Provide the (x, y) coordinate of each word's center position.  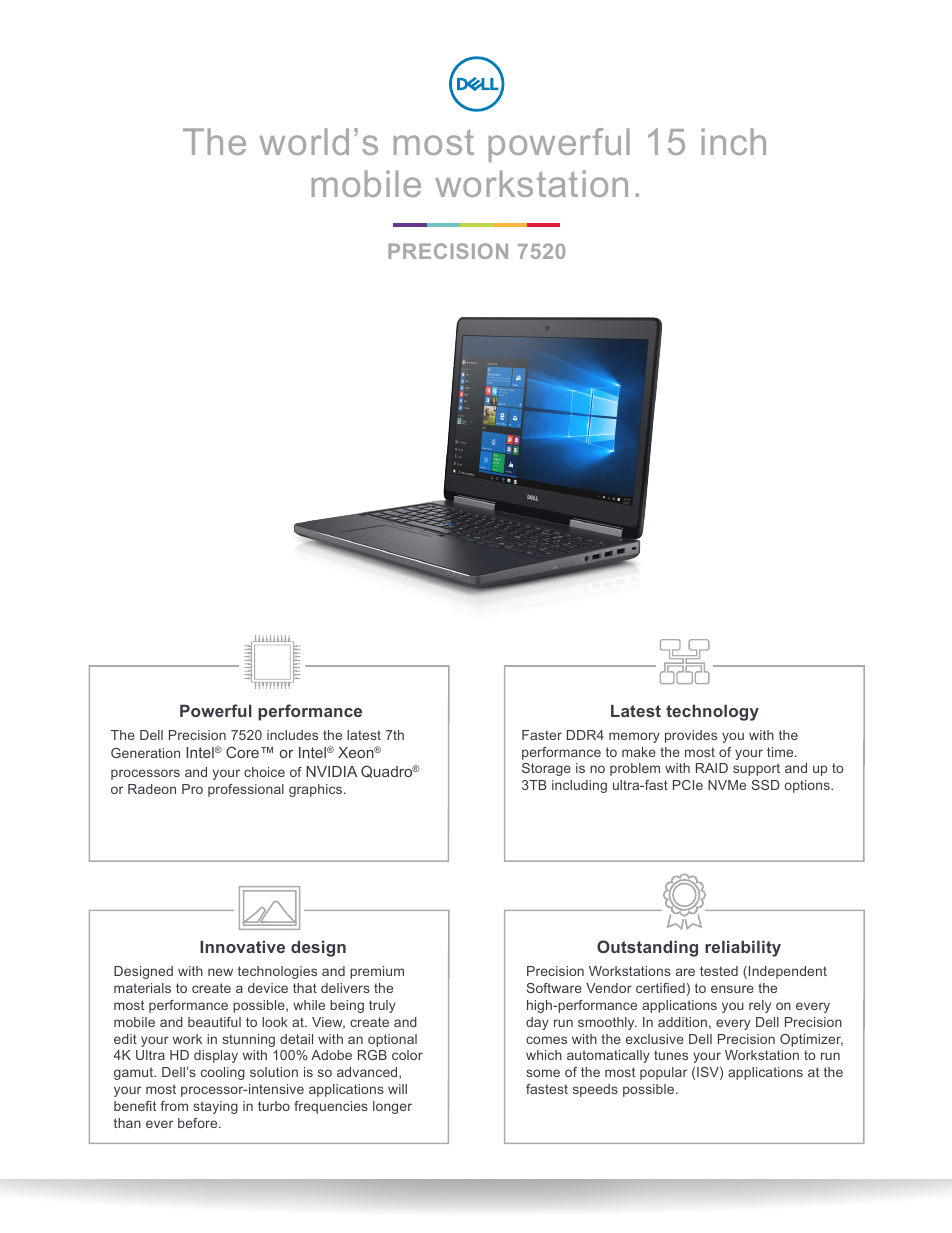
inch (734, 141)
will (397, 1089)
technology (712, 712)
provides (691, 736)
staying (215, 1107)
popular (663, 1073)
